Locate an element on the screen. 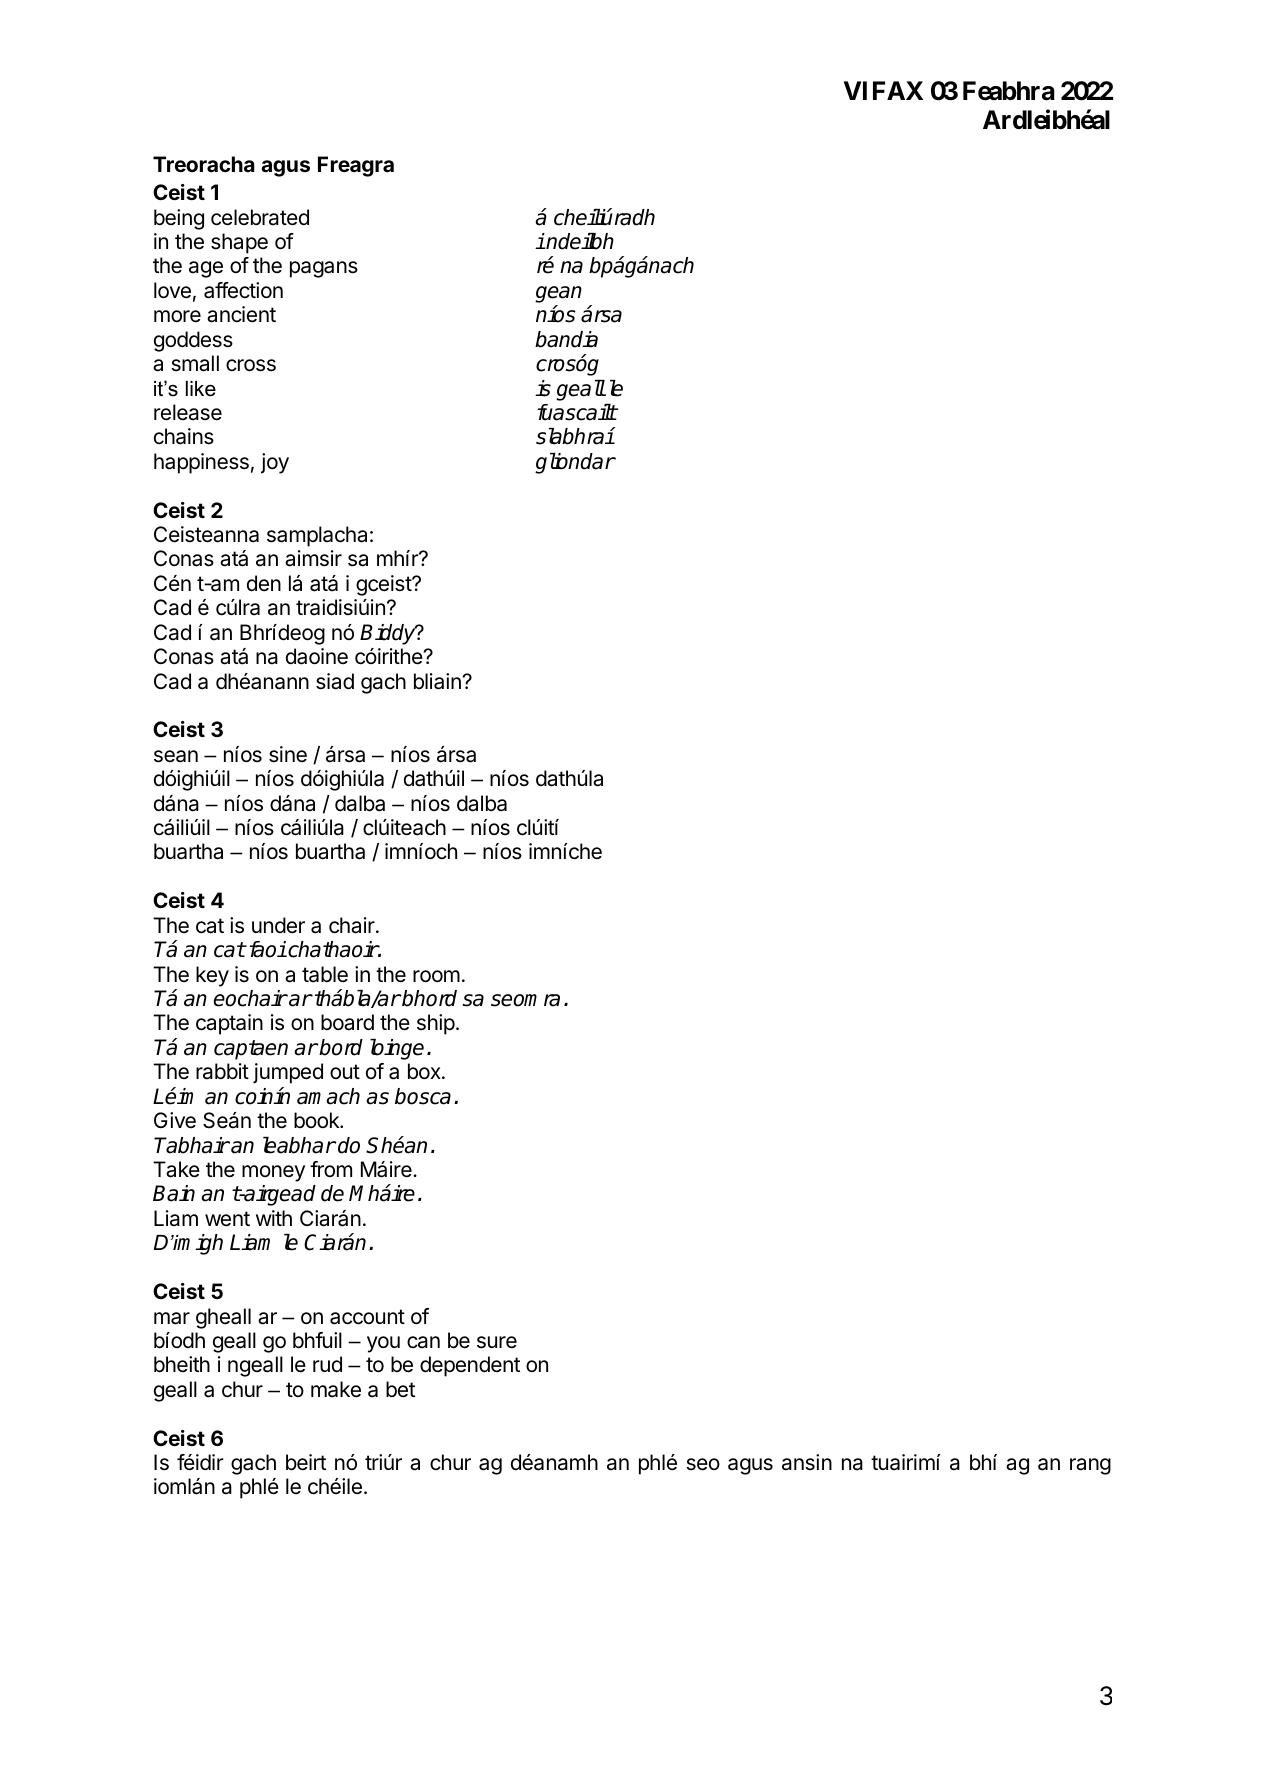 The image size is (1264, 1787). ship is located at coordinates (436, 1024).
